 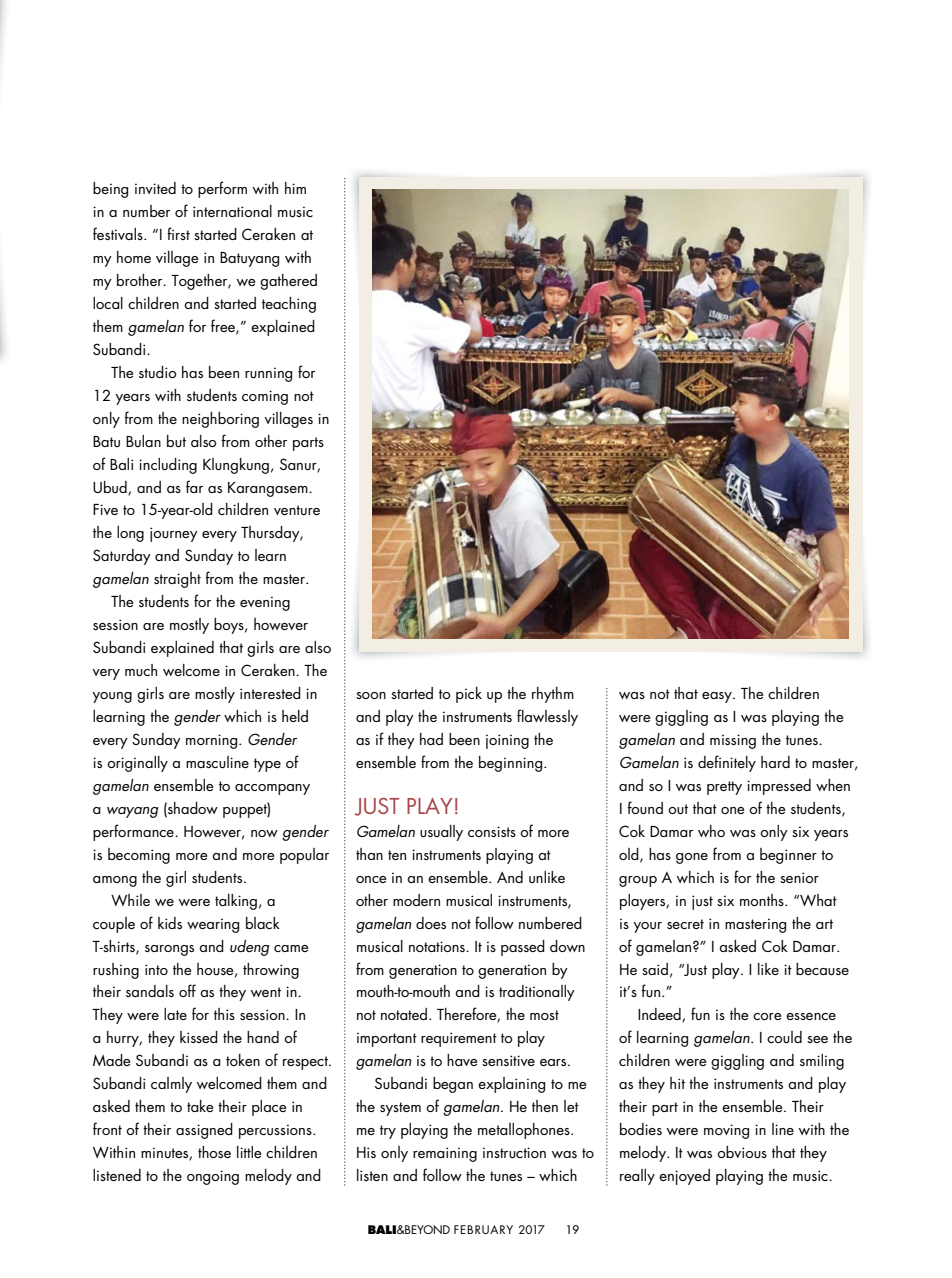 What do you see at coordinates (213, 741) in the screenshot?
I see `morning` at bounding box center [213, 741].
